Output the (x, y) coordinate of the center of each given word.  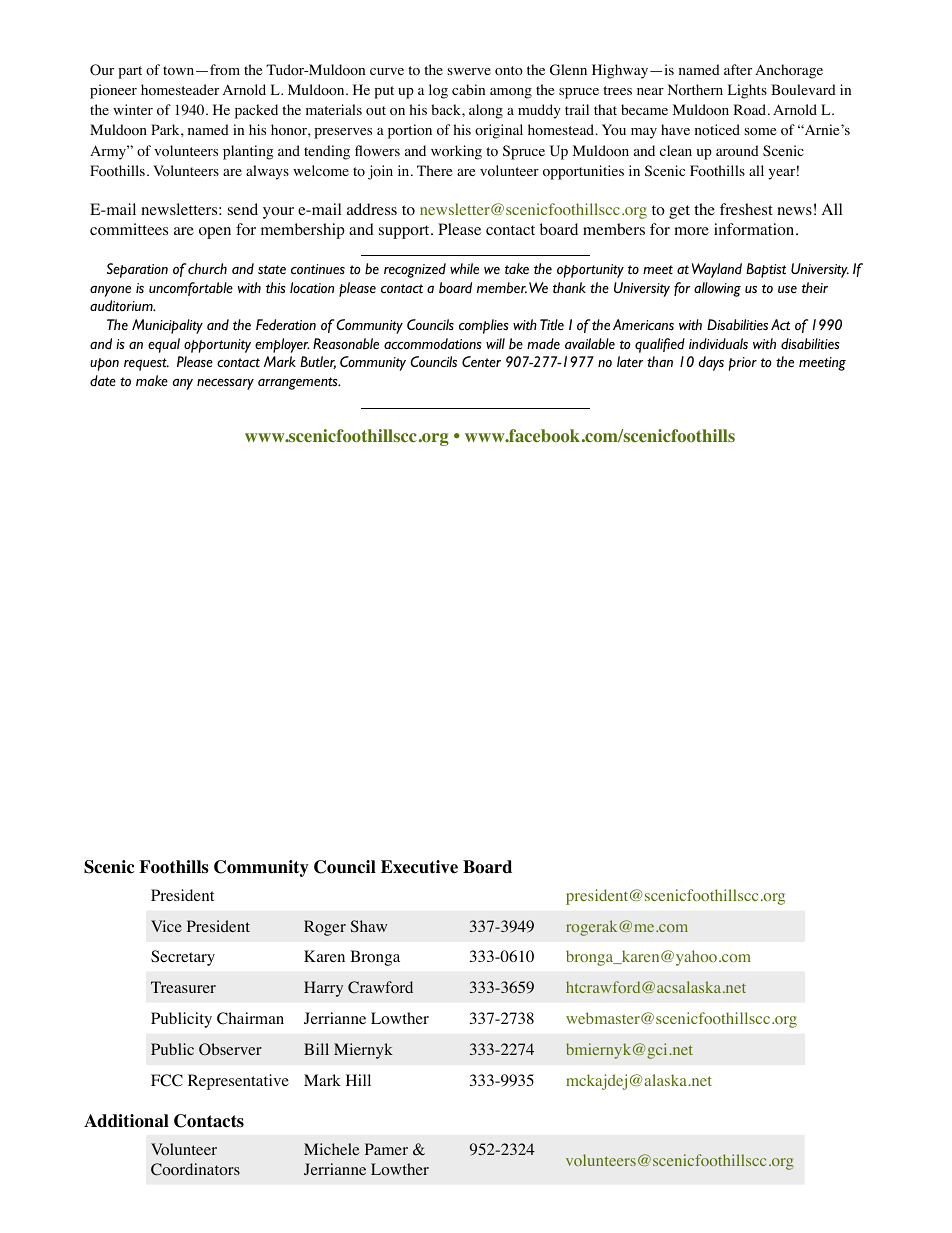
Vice (166, 926)
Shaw (369, 926)
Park (166, 129)
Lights (747, 91)
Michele (332, 1149)
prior (743, 364)
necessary (225, 384)
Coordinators (195, 1169)
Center (481, 362)
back (447, 109)
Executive (419, 867)
